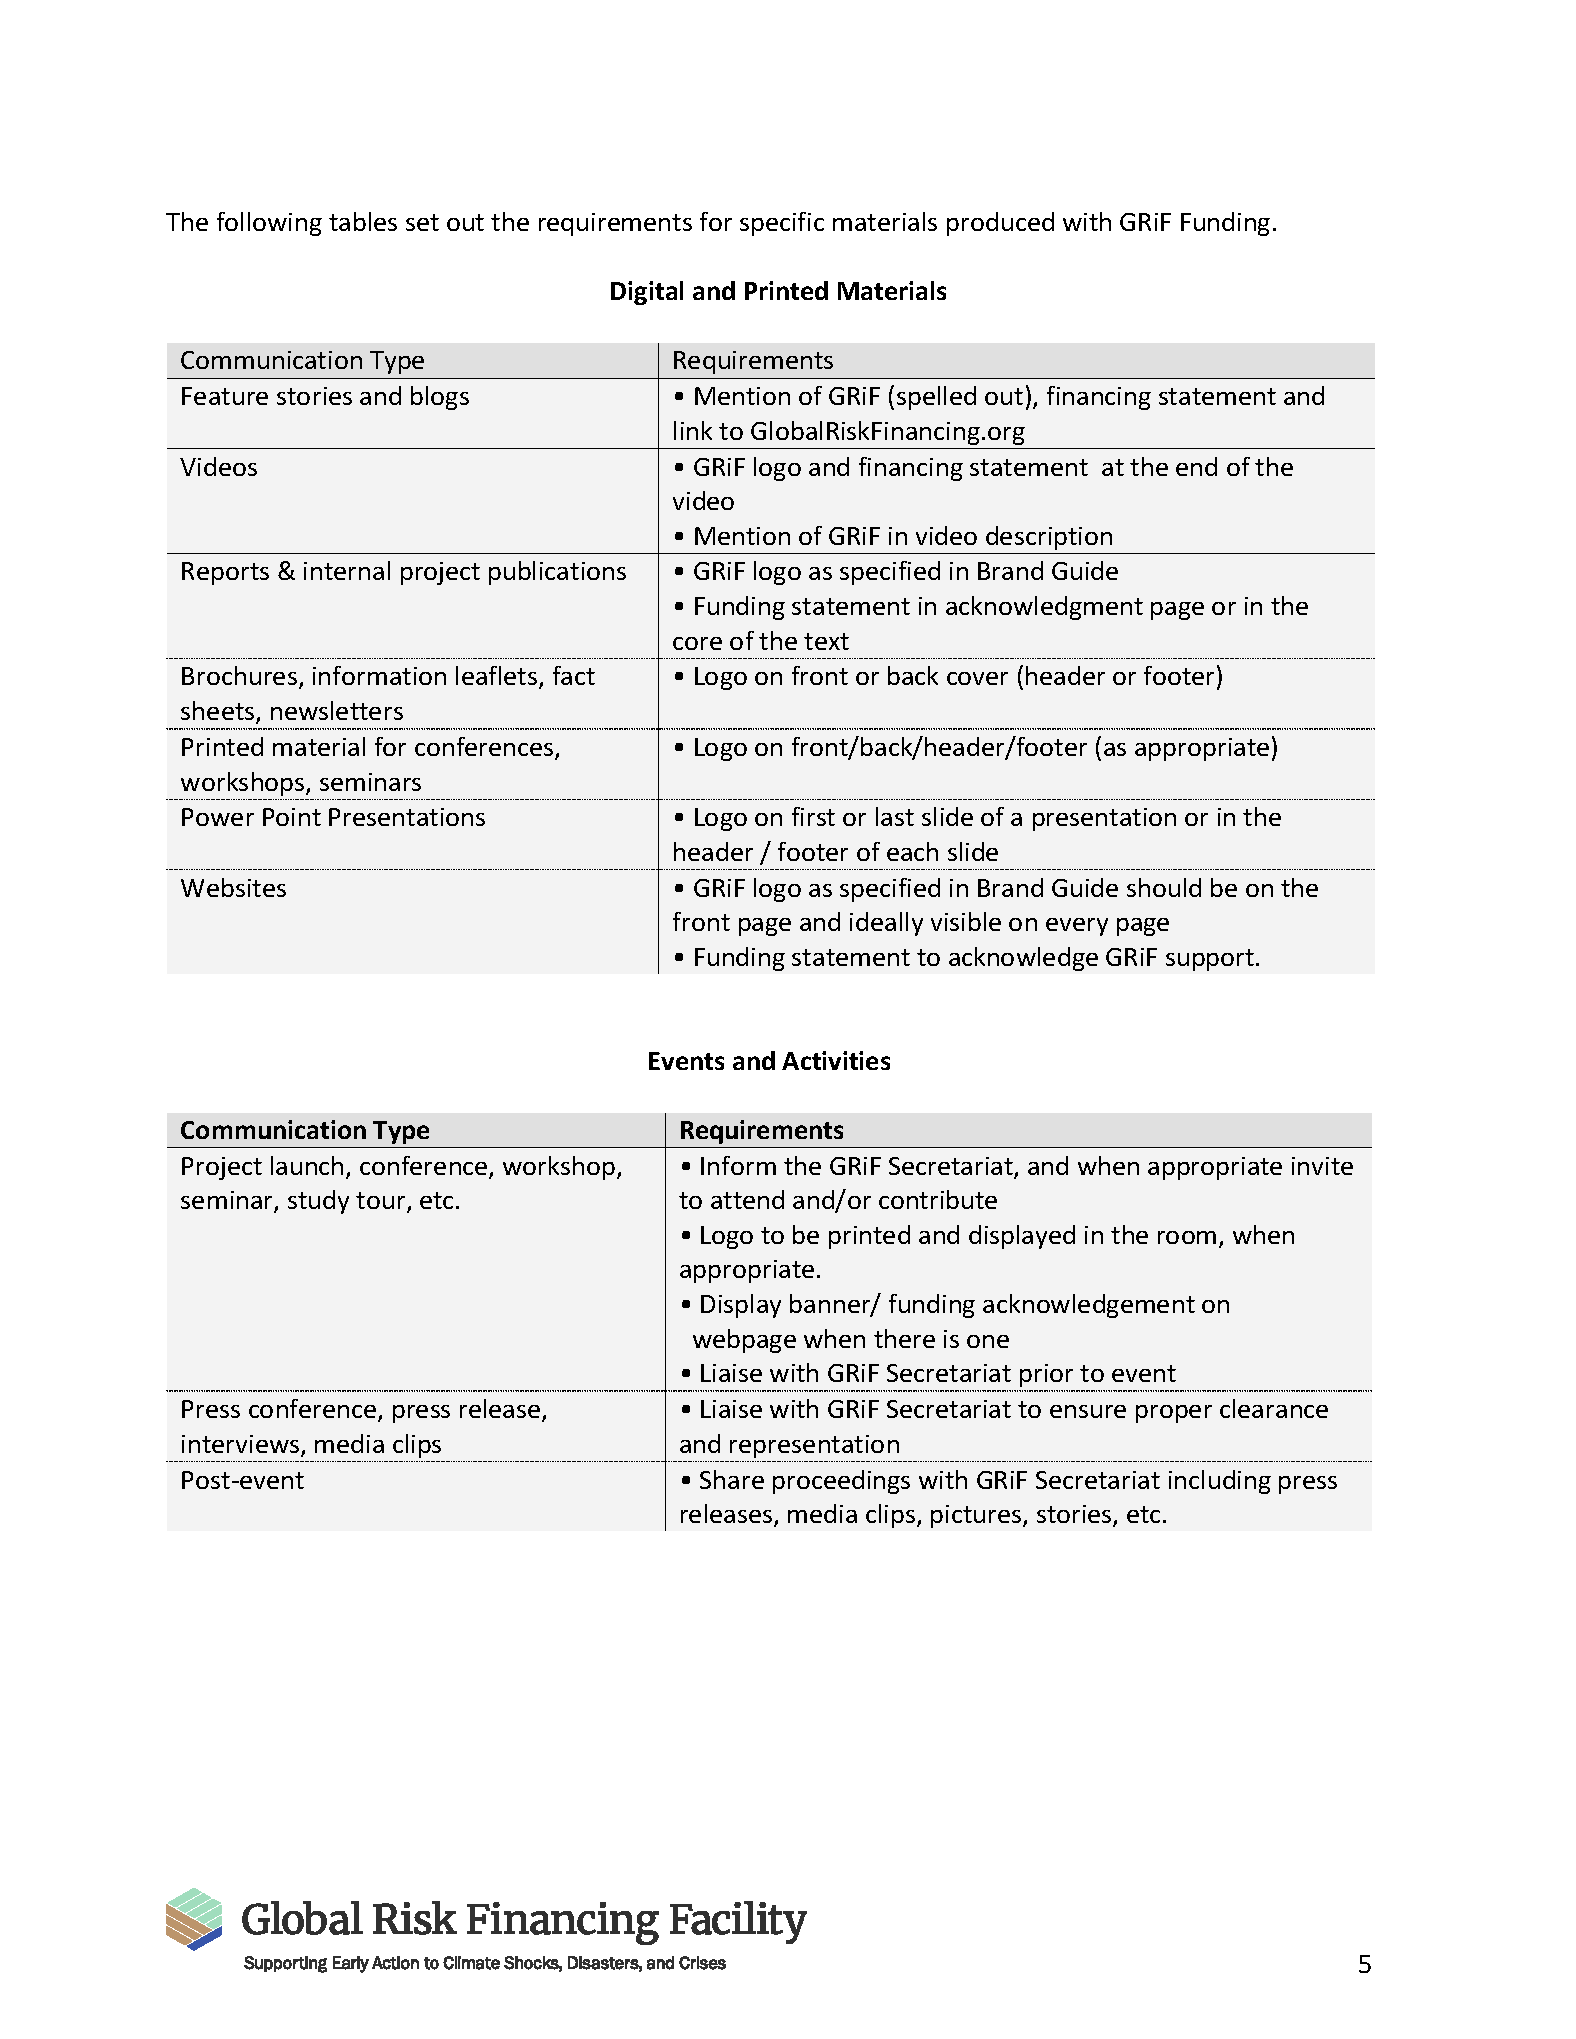  Describe the element at coordinates (782, 224) in the image. I see `specific` at that location.
